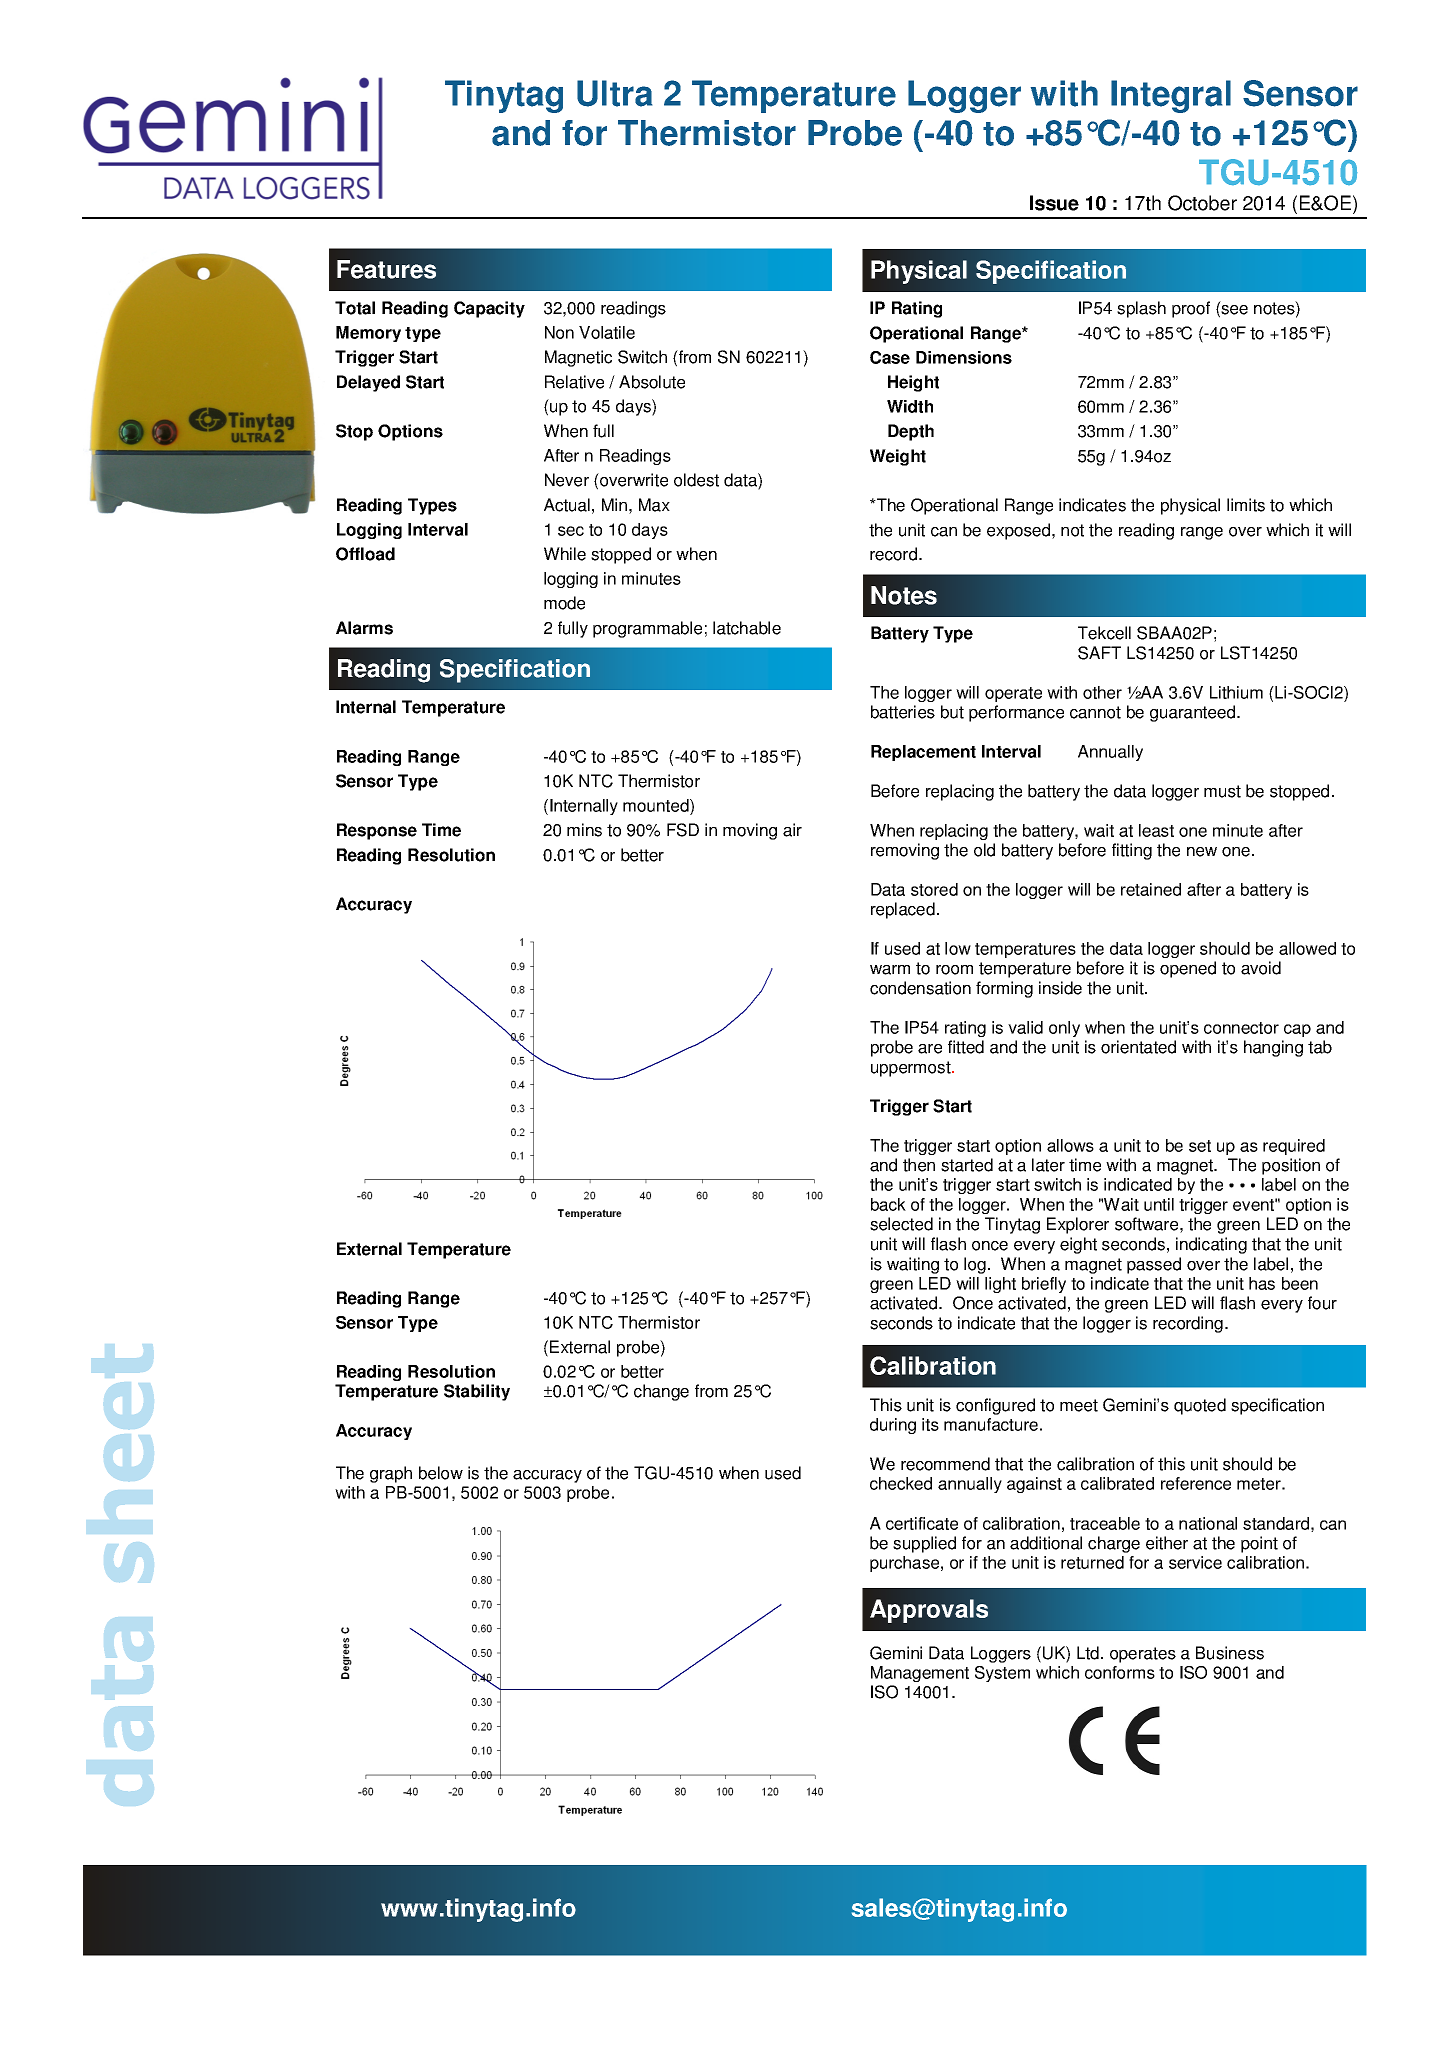 This image has width=1456, height=2060. Describe the element at coordinates (377, 831) in the image. I see `Response` at that location.
